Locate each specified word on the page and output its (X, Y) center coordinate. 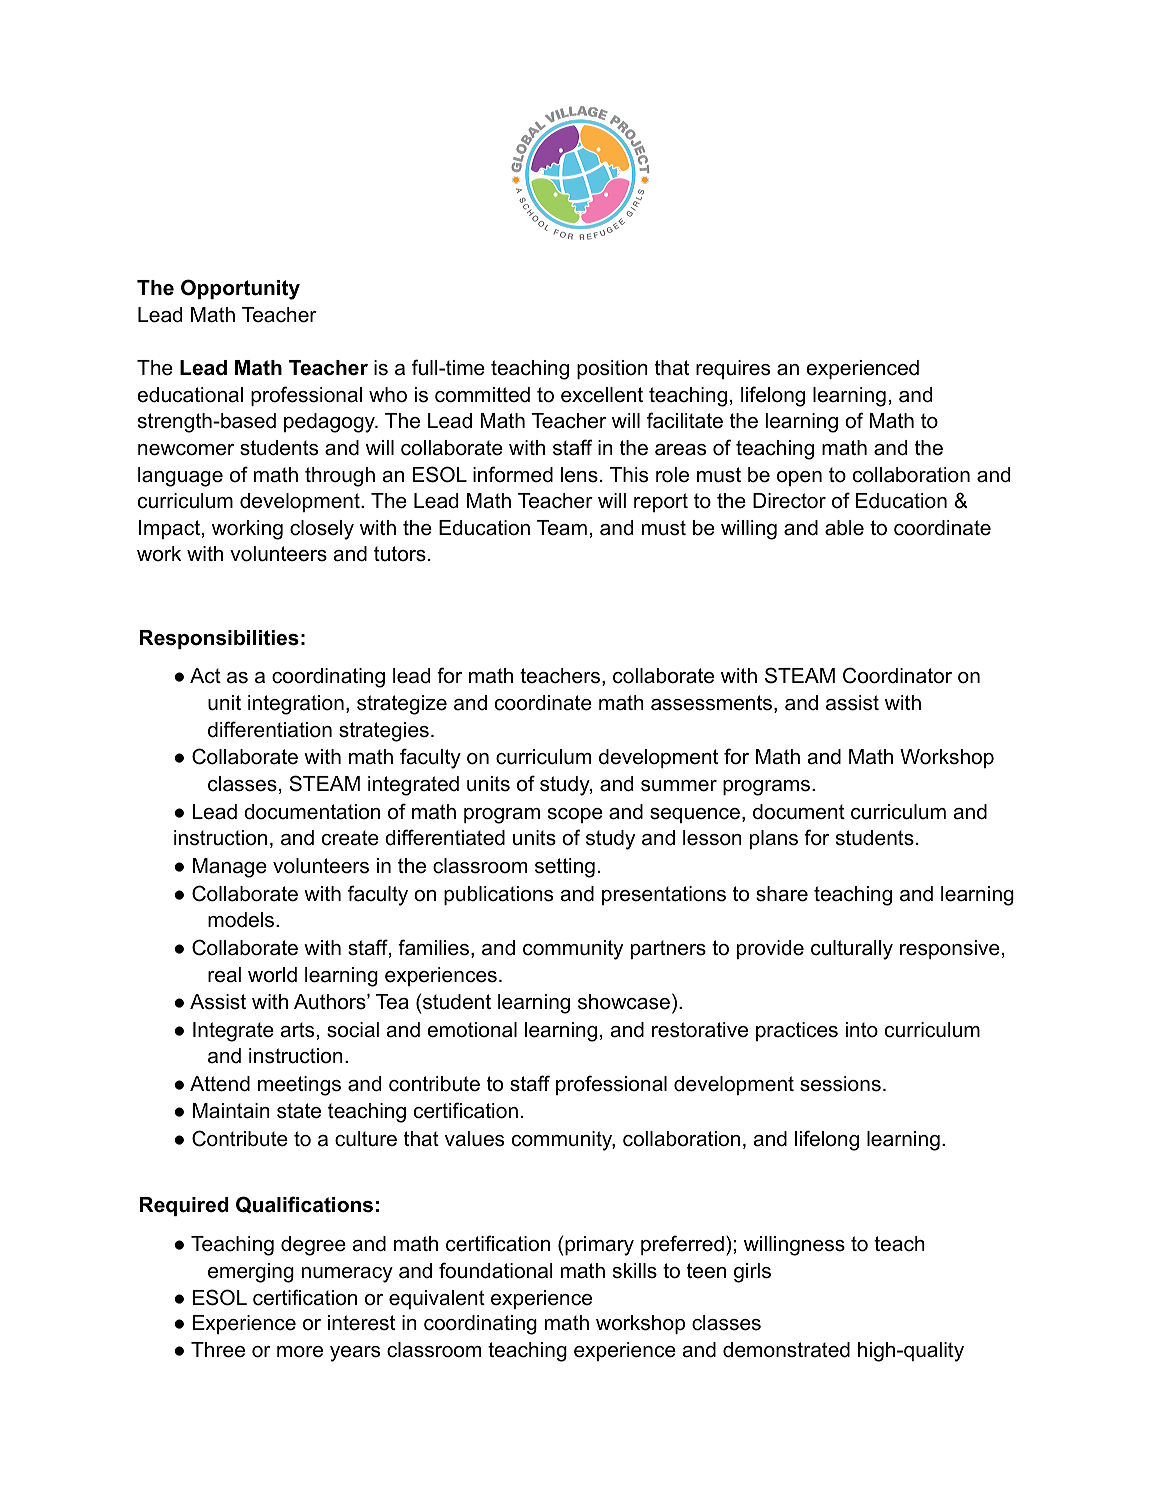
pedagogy (330, 423)
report (661, 502)
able (844, 528)
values (474, 1139)
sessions (840, 1084)
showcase (624, 1002)
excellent (602, 395)
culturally (852, 950)
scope (575, 815)
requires (733, 369)
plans (774, 839)
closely (322, 530)
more (300, 1352)
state (299, 1111)
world (272, 975)
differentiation (270, 729)
